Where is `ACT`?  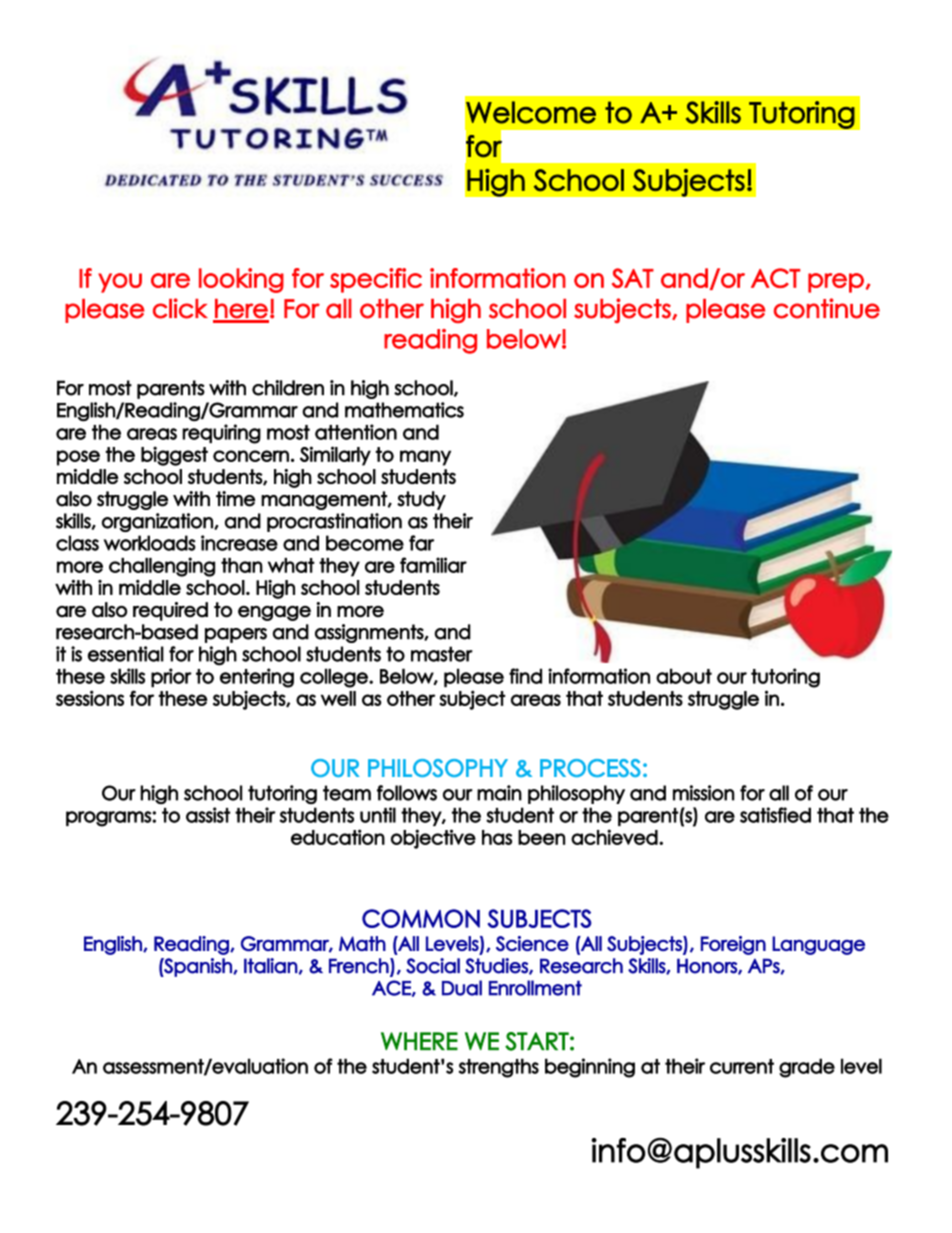
ACT is located at coordinates (775, 278).
